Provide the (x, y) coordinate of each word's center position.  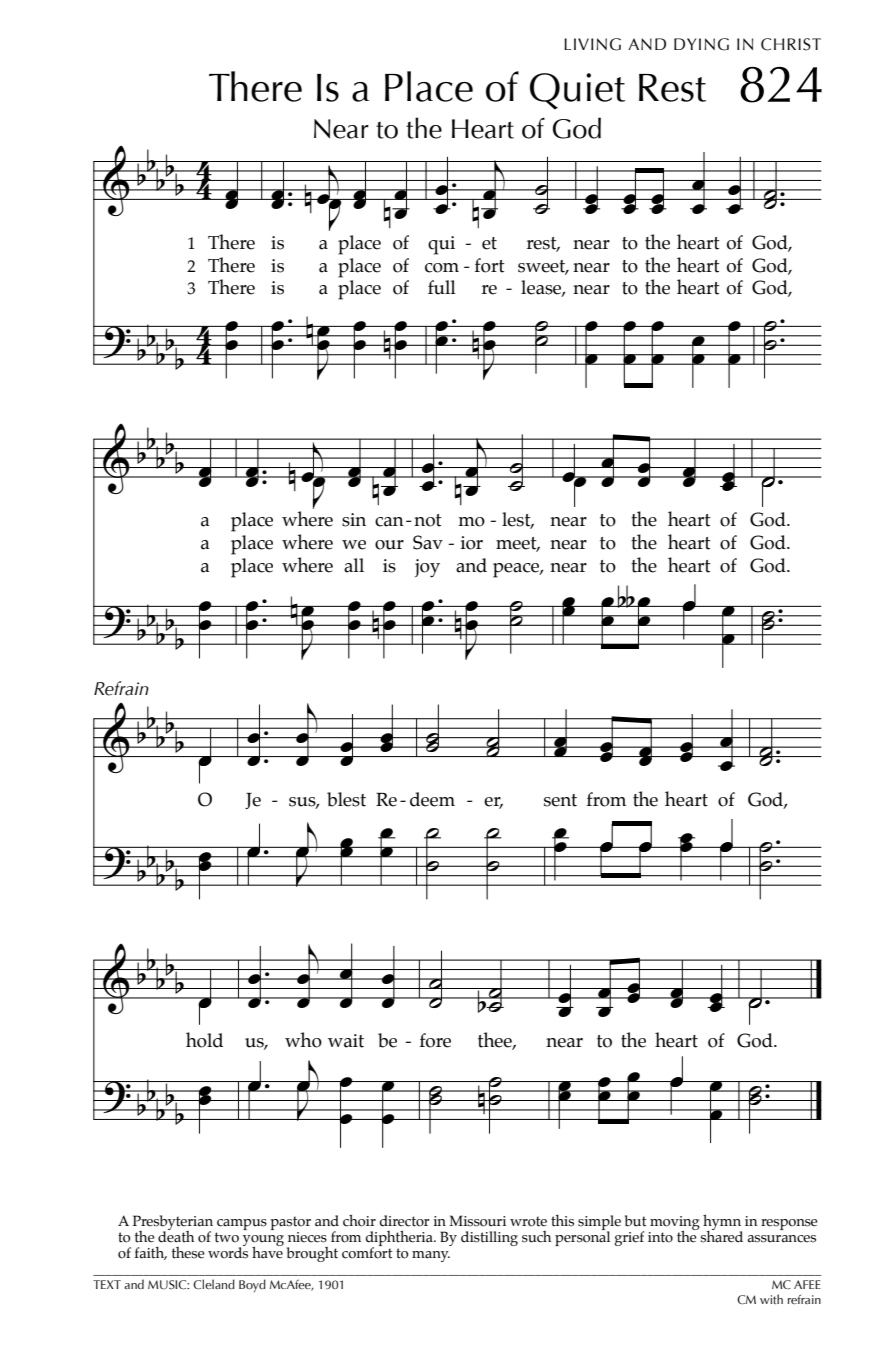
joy (427, 568)
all (354, 565)
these (188, 1253)
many (431, 1256)
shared (721, 1235)
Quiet (577, 91)
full (442, 287)
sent (560, 800)
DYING (701, 44)
